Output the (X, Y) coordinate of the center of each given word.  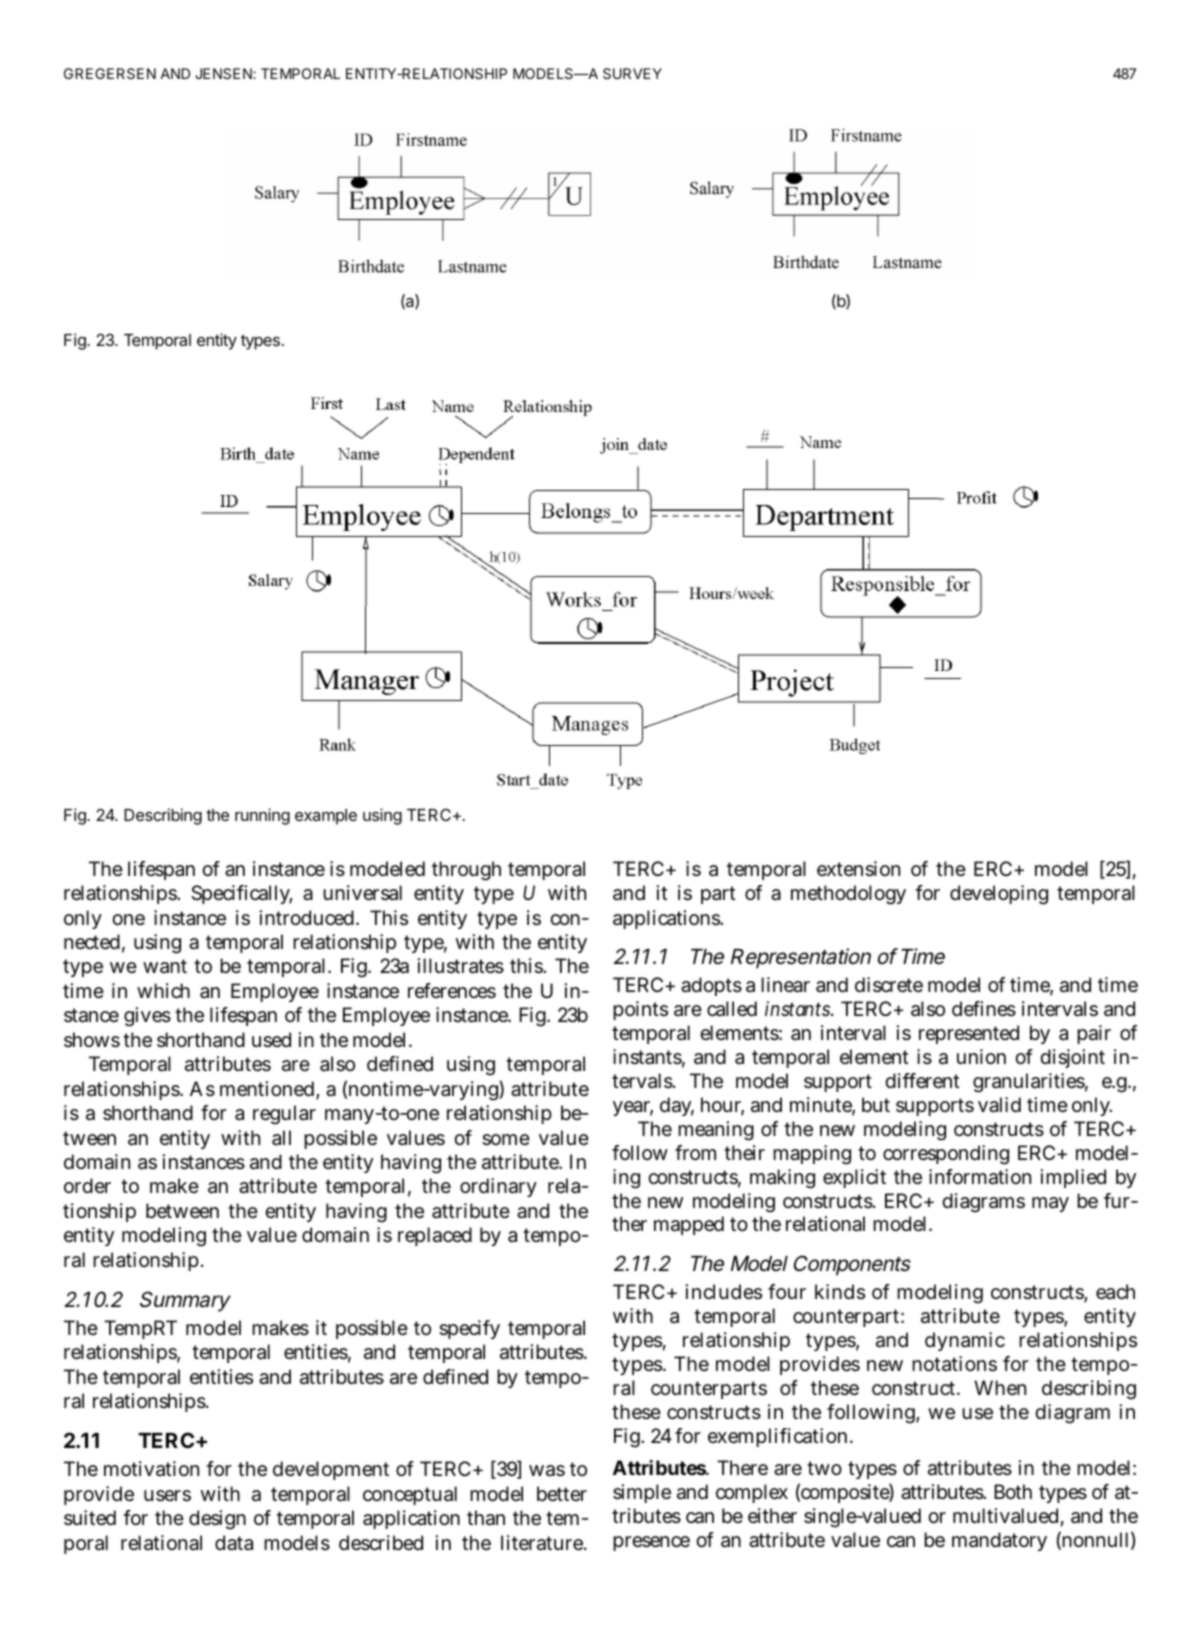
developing (999, 895)
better (562, 1493)
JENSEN (224, 73)
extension (858, 869)
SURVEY (632, 73)
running (262, 816)
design (217, 1520)
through (466, 871)
